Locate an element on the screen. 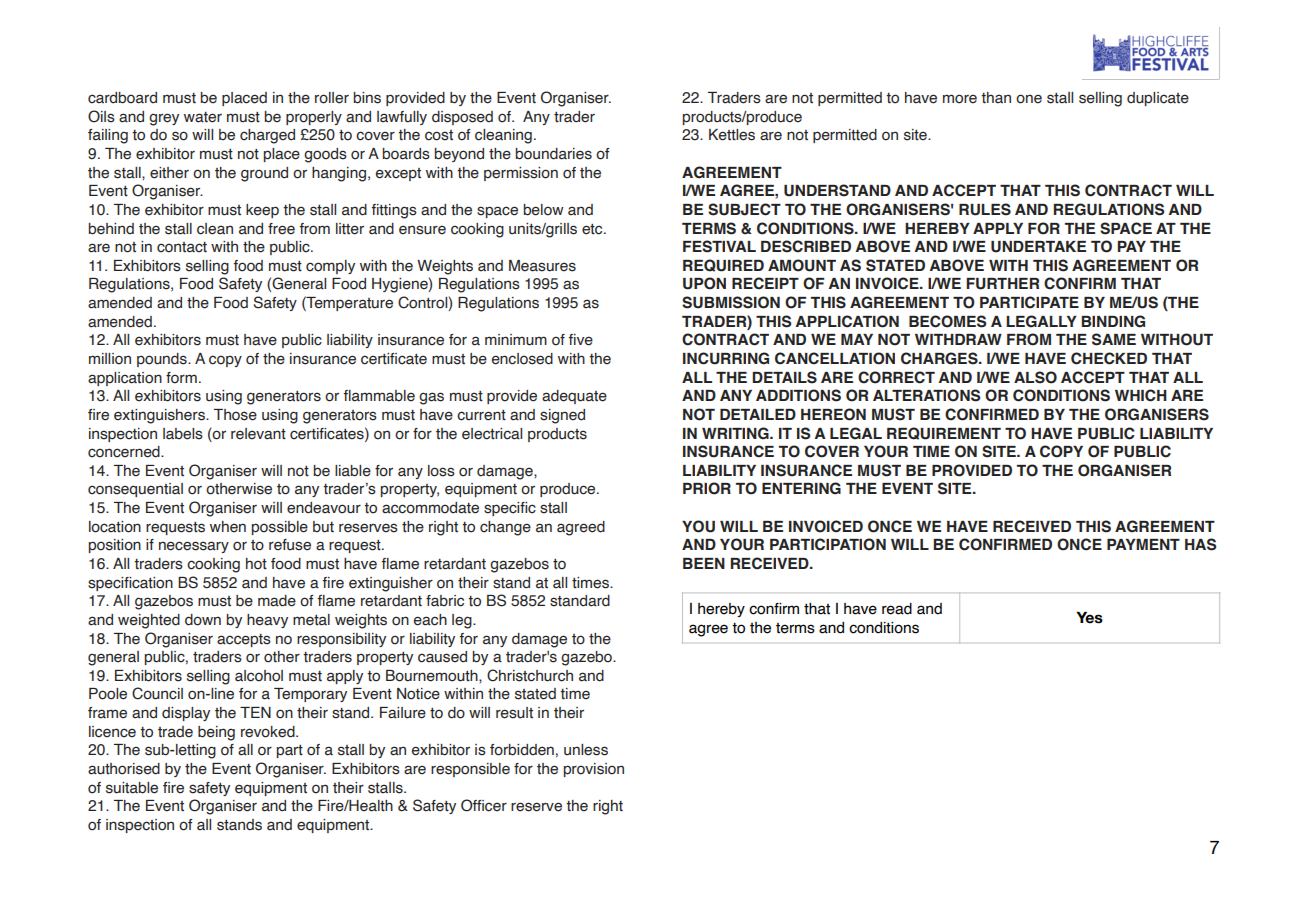 The image size is (1308, 924). SAME is located at coordinates (1114, 339).
